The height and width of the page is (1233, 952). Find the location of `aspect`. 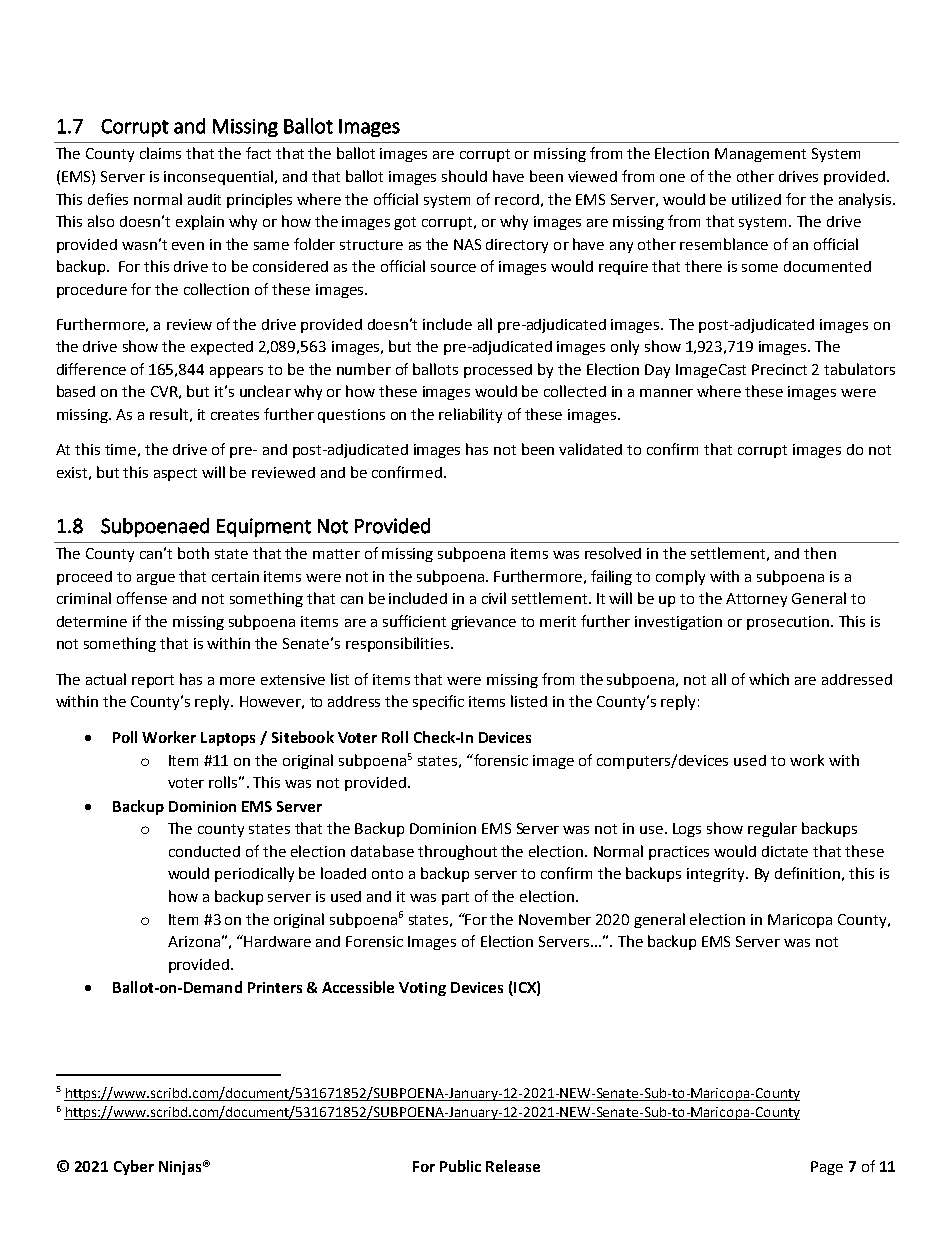

aspect is located at coordinates (175, 474).
